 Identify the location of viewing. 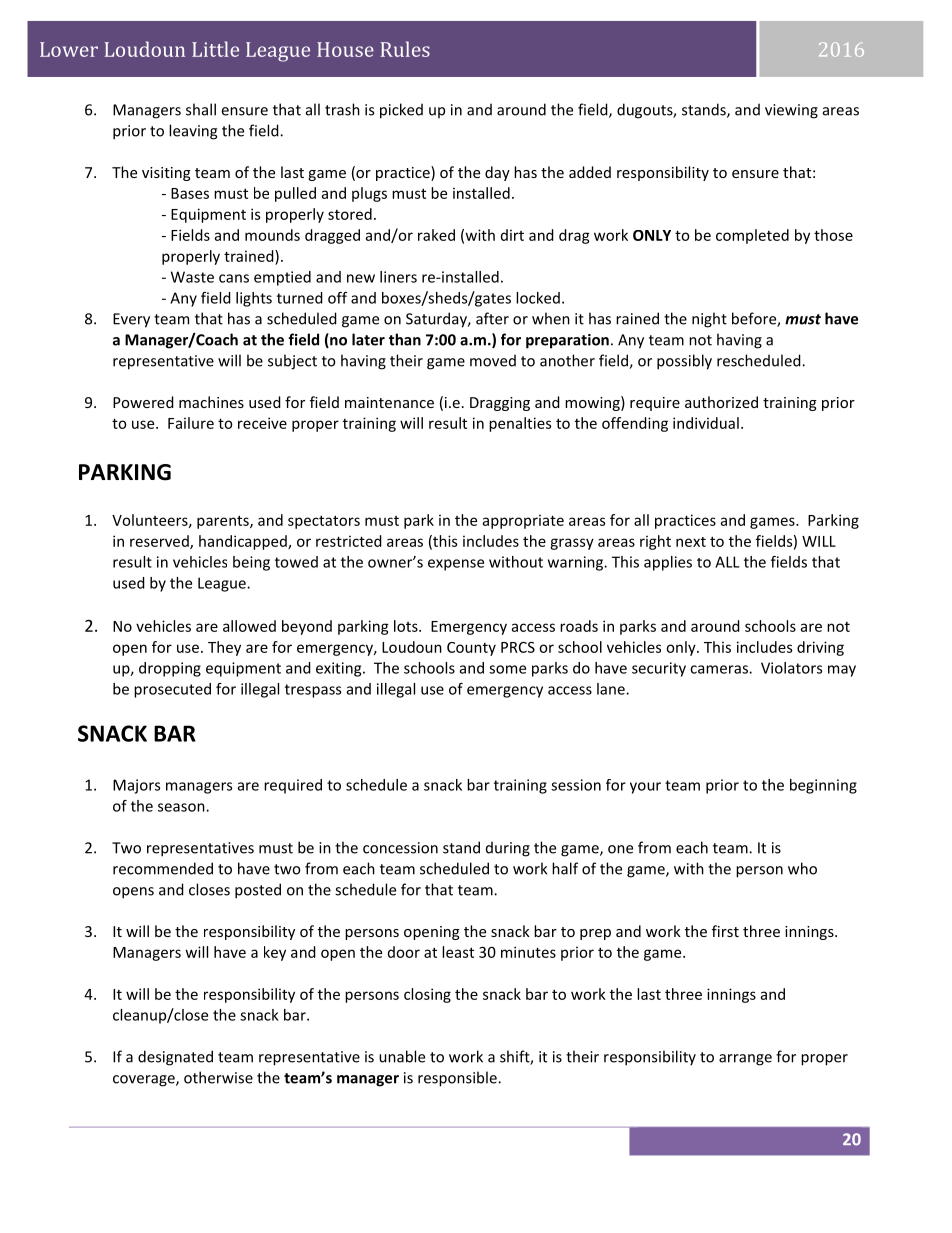
(791, 111).
